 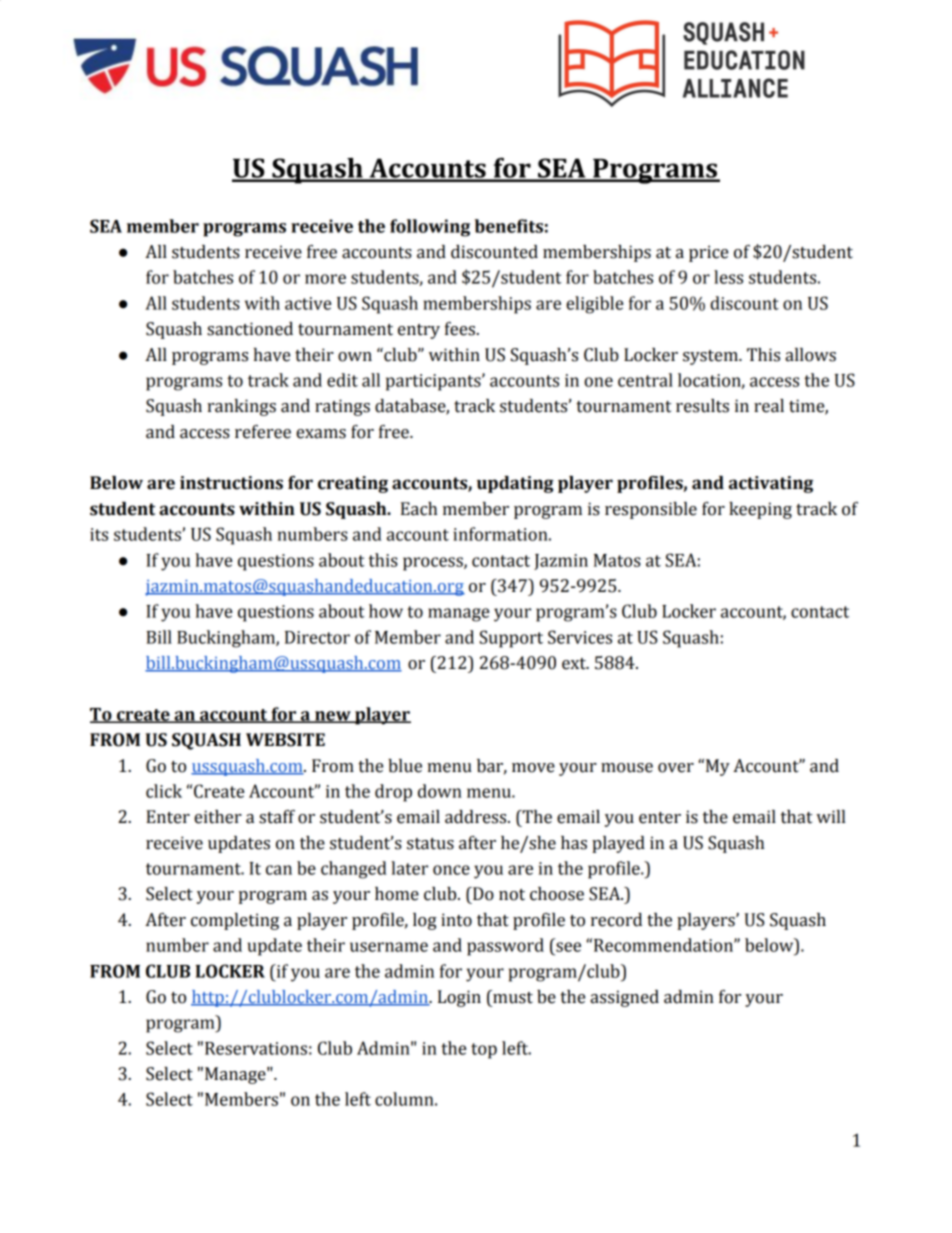 What do you see at coordinates (509, 226) in the page?
I see `benefits` at bounding box center [509, 226].
